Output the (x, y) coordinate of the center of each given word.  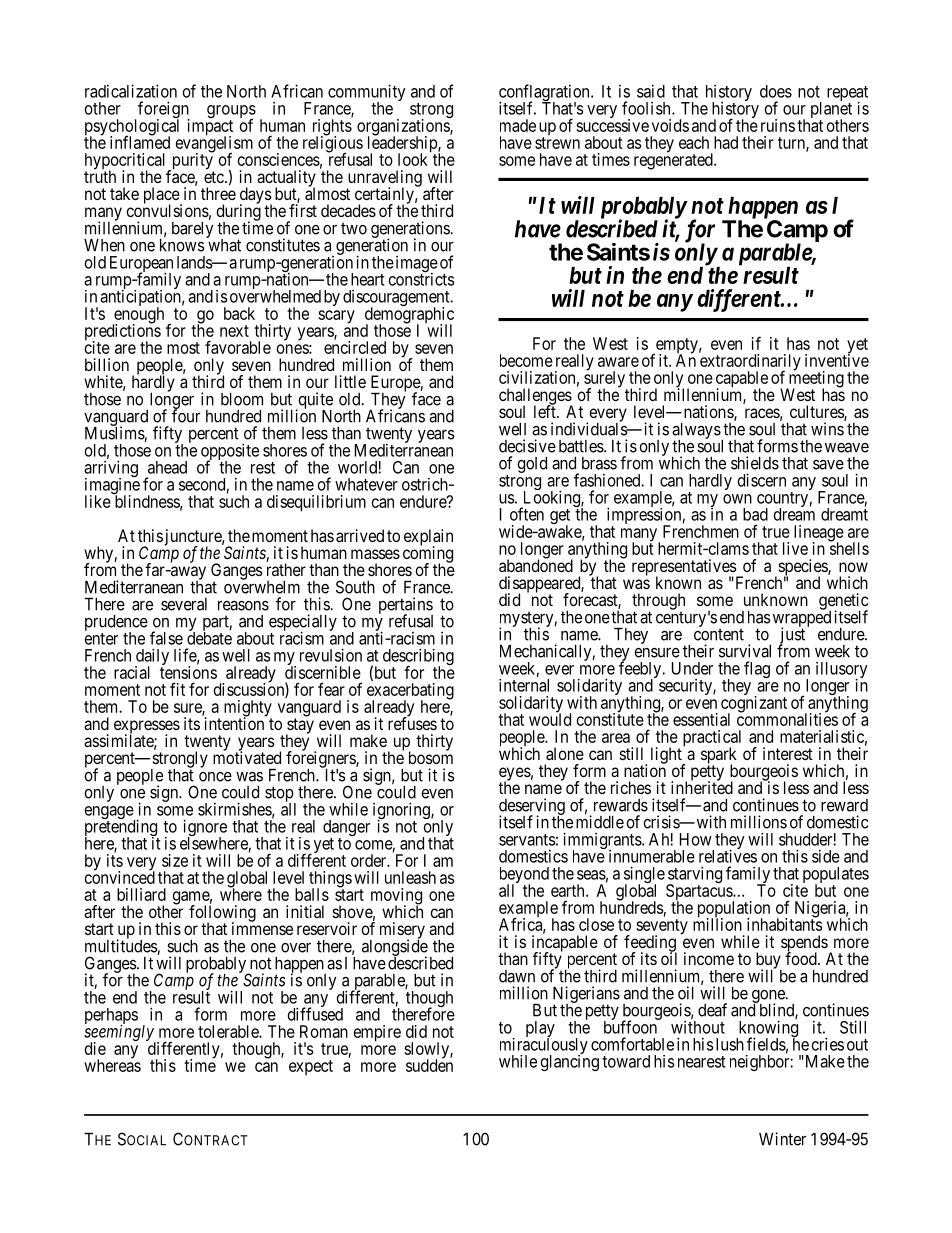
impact (210, 128)
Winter (782, 1139)
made (518, 125)
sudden (429, 1065)
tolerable (229, 1031)
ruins (778, 125)
